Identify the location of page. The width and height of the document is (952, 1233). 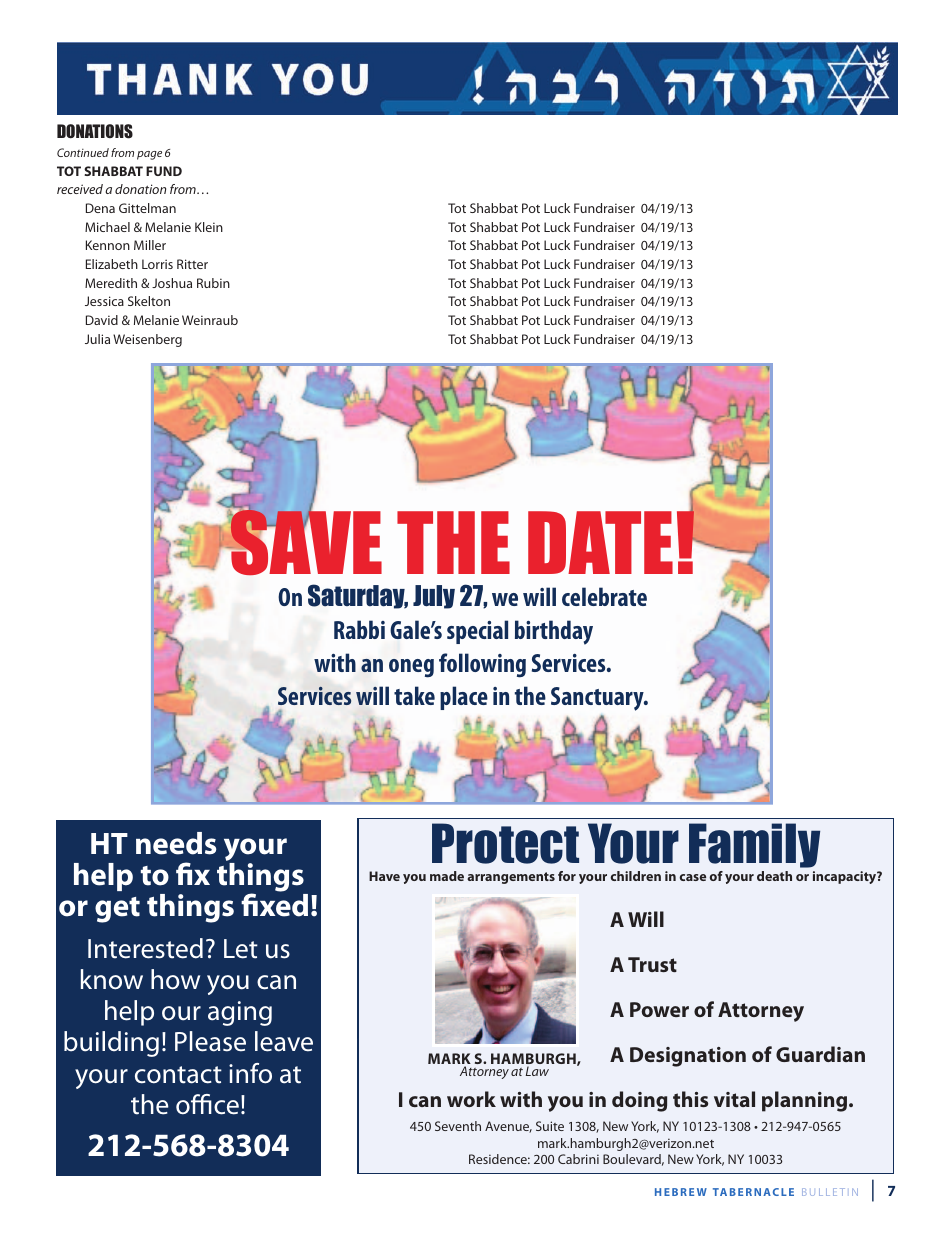
(149, 155).
